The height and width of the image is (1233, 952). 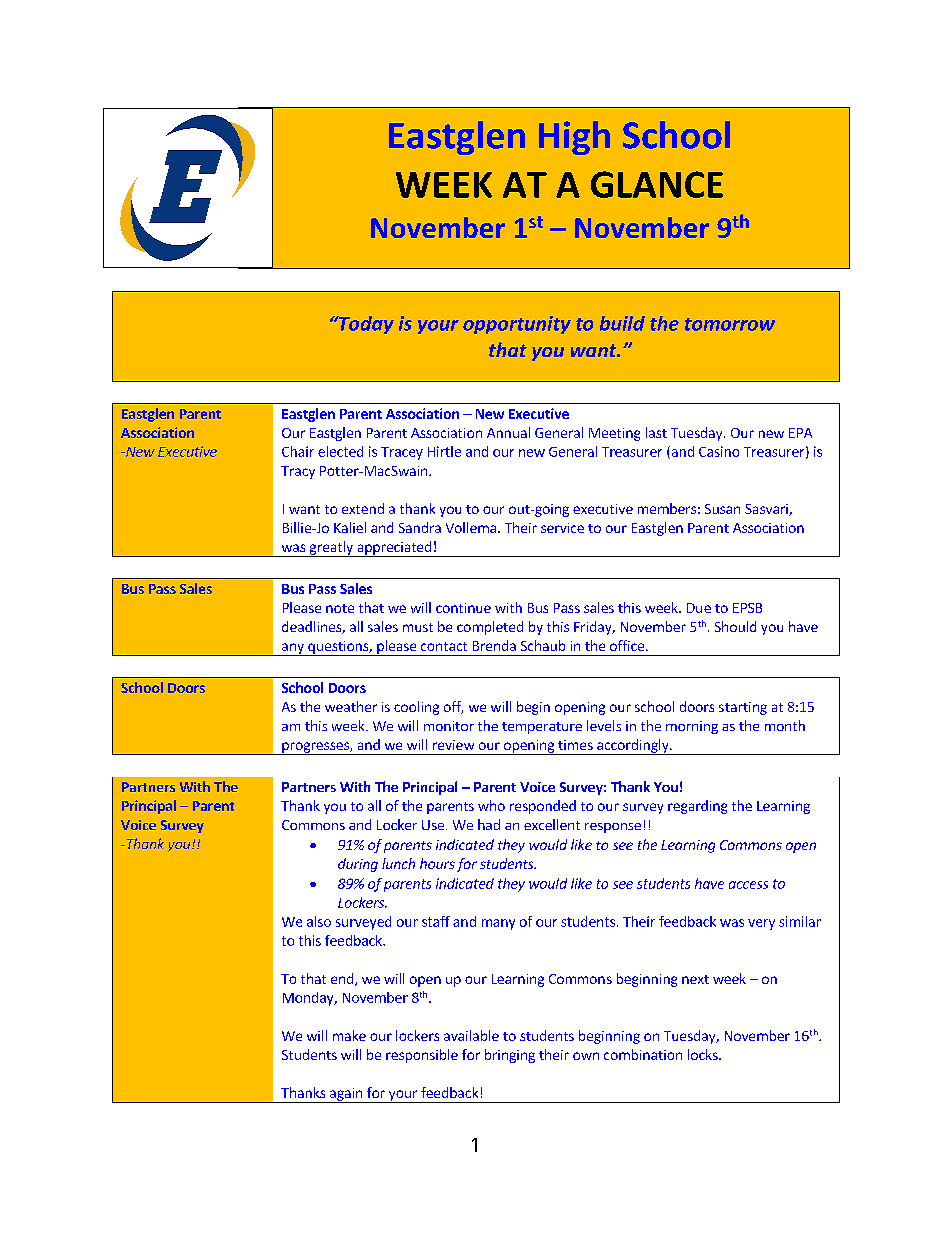 I want to click on elected, so click(x=340, y=451).
